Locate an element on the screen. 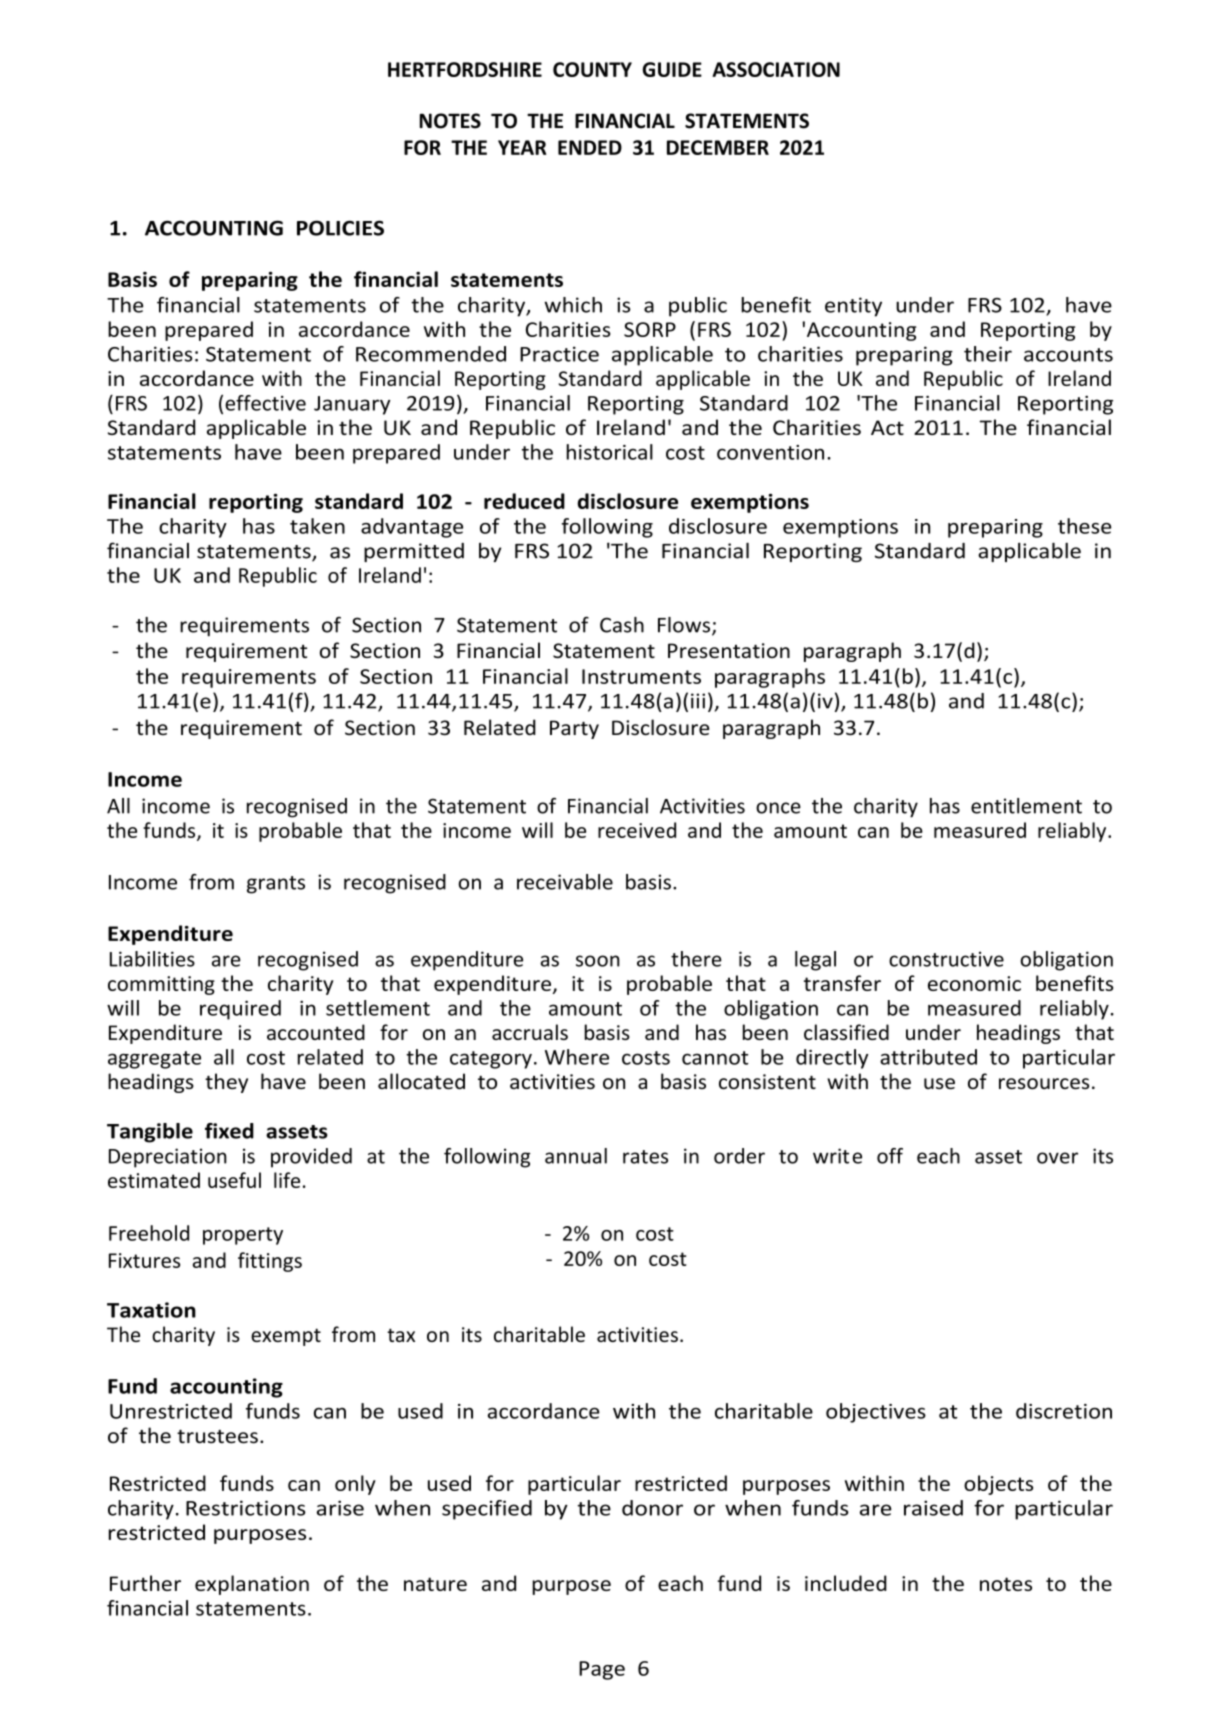 This screenshot has height=1719, width=1216. economic is located at coordinates (974, 983).
